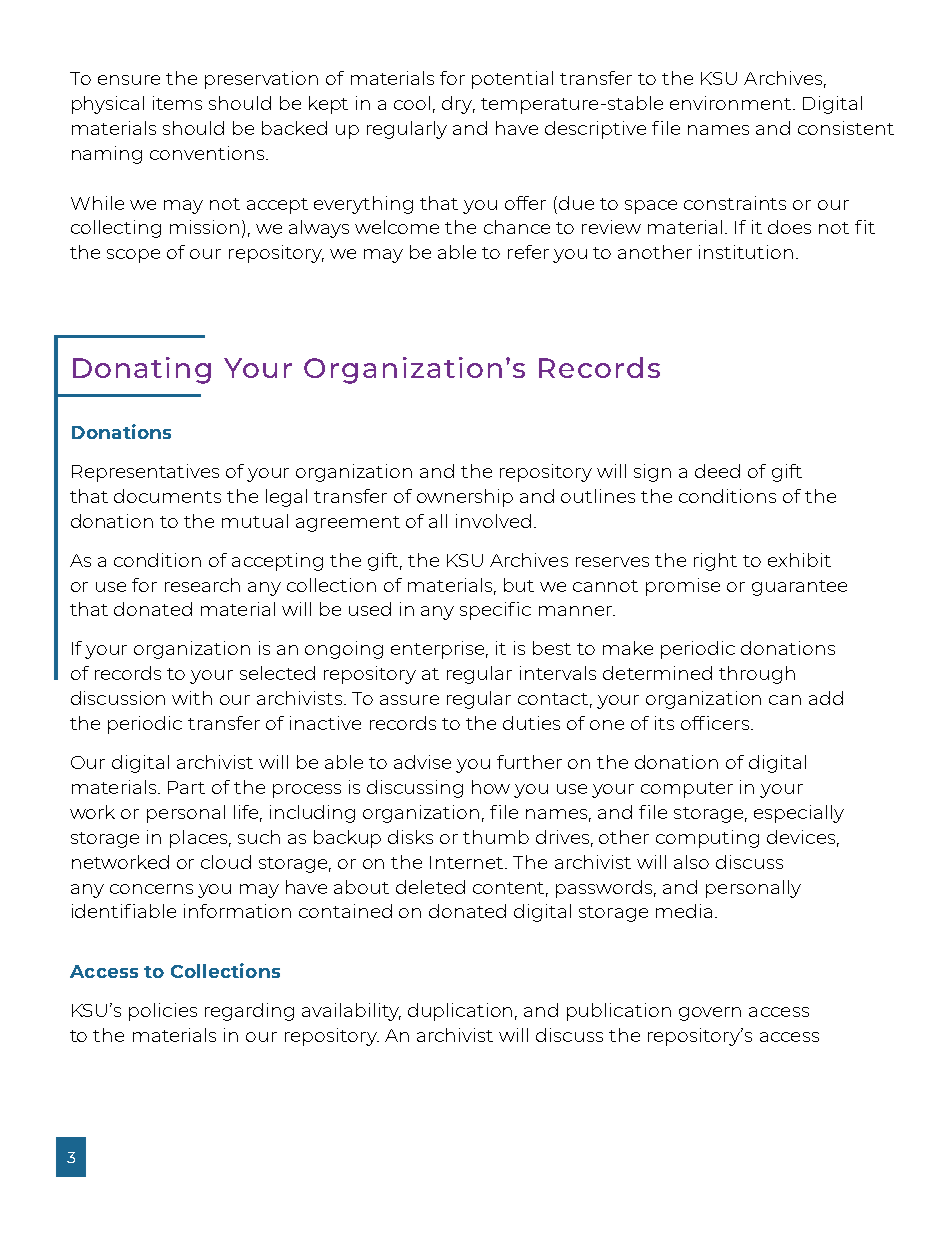 The width and height of the page is (952, 1233). Describe the element at coordinates (163, 1012) in the page. I see `policies` at that location.
